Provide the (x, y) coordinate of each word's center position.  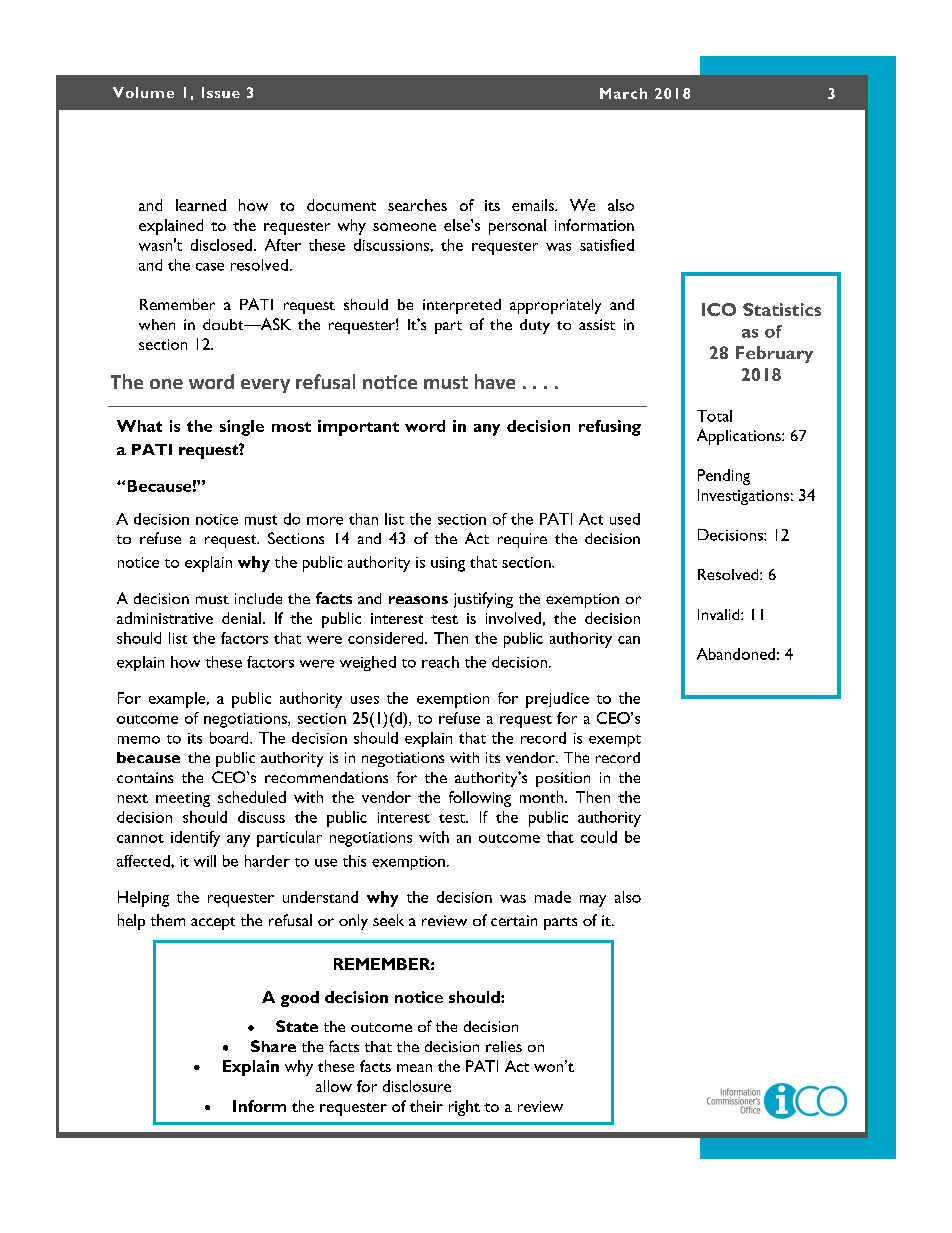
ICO (719, 309)
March (623, 93)
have (495, 381)
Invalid (720, 614)
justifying (483, 600)
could (599, 837)
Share (273, 1046)
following (480, 799)
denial (241, 618)
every (265, 386)
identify (195, 839)
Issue (221, 92)
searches (417, 205)
